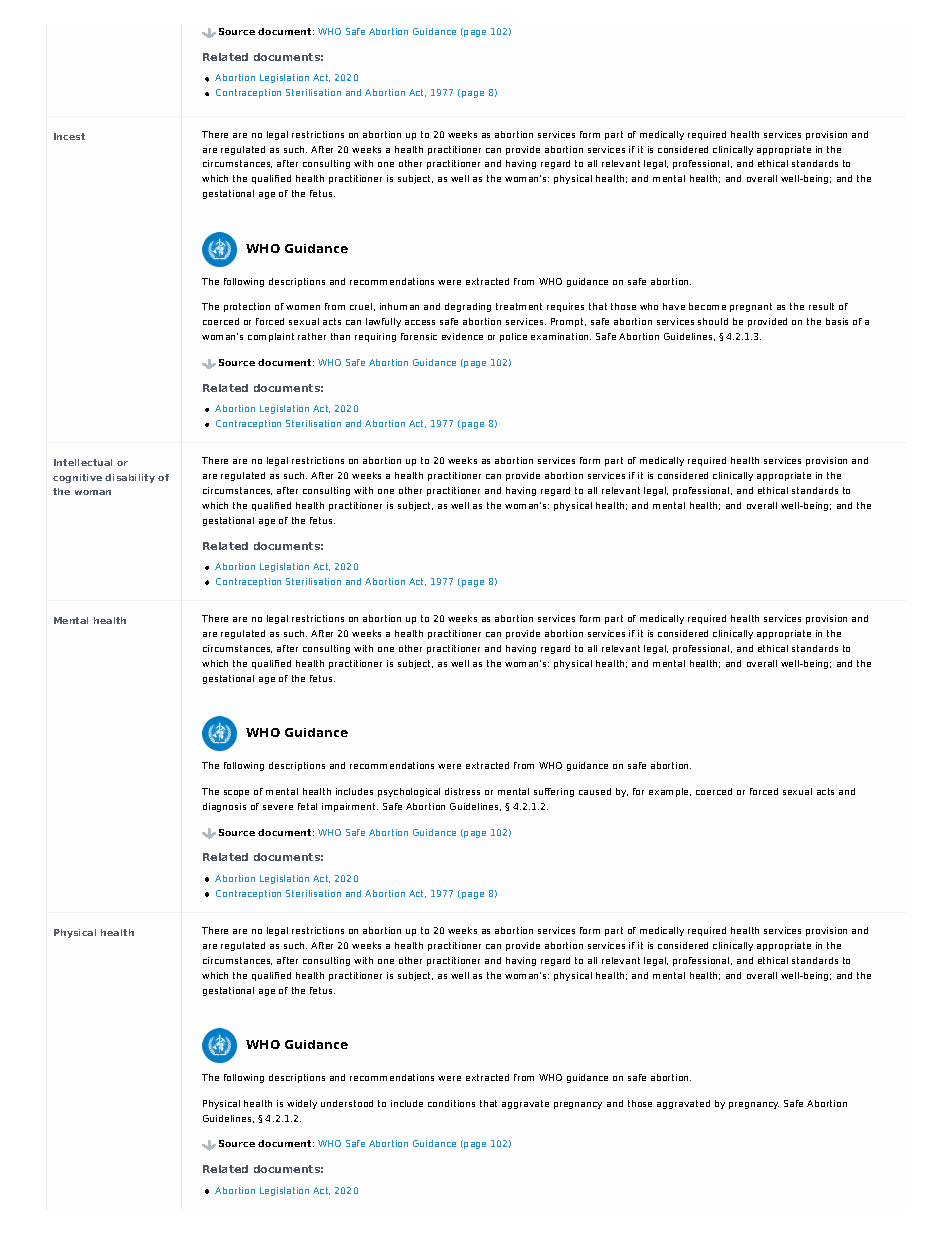 Image resolution: width=952 pixels, height=1235 pixels. I want to click on Incest, so click(69, 136).
